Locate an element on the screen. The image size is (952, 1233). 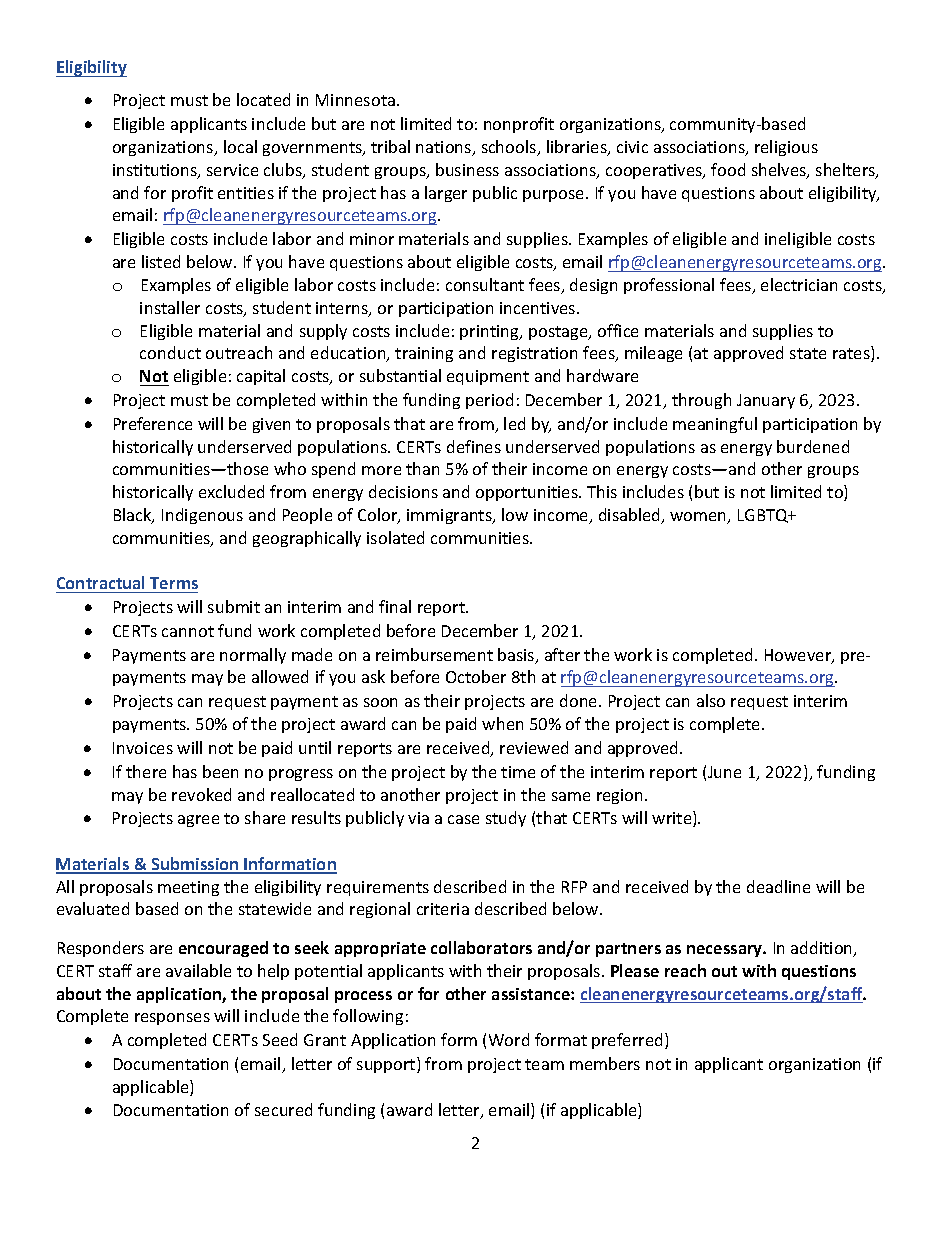
religious is located at coordinates (786, 148).
